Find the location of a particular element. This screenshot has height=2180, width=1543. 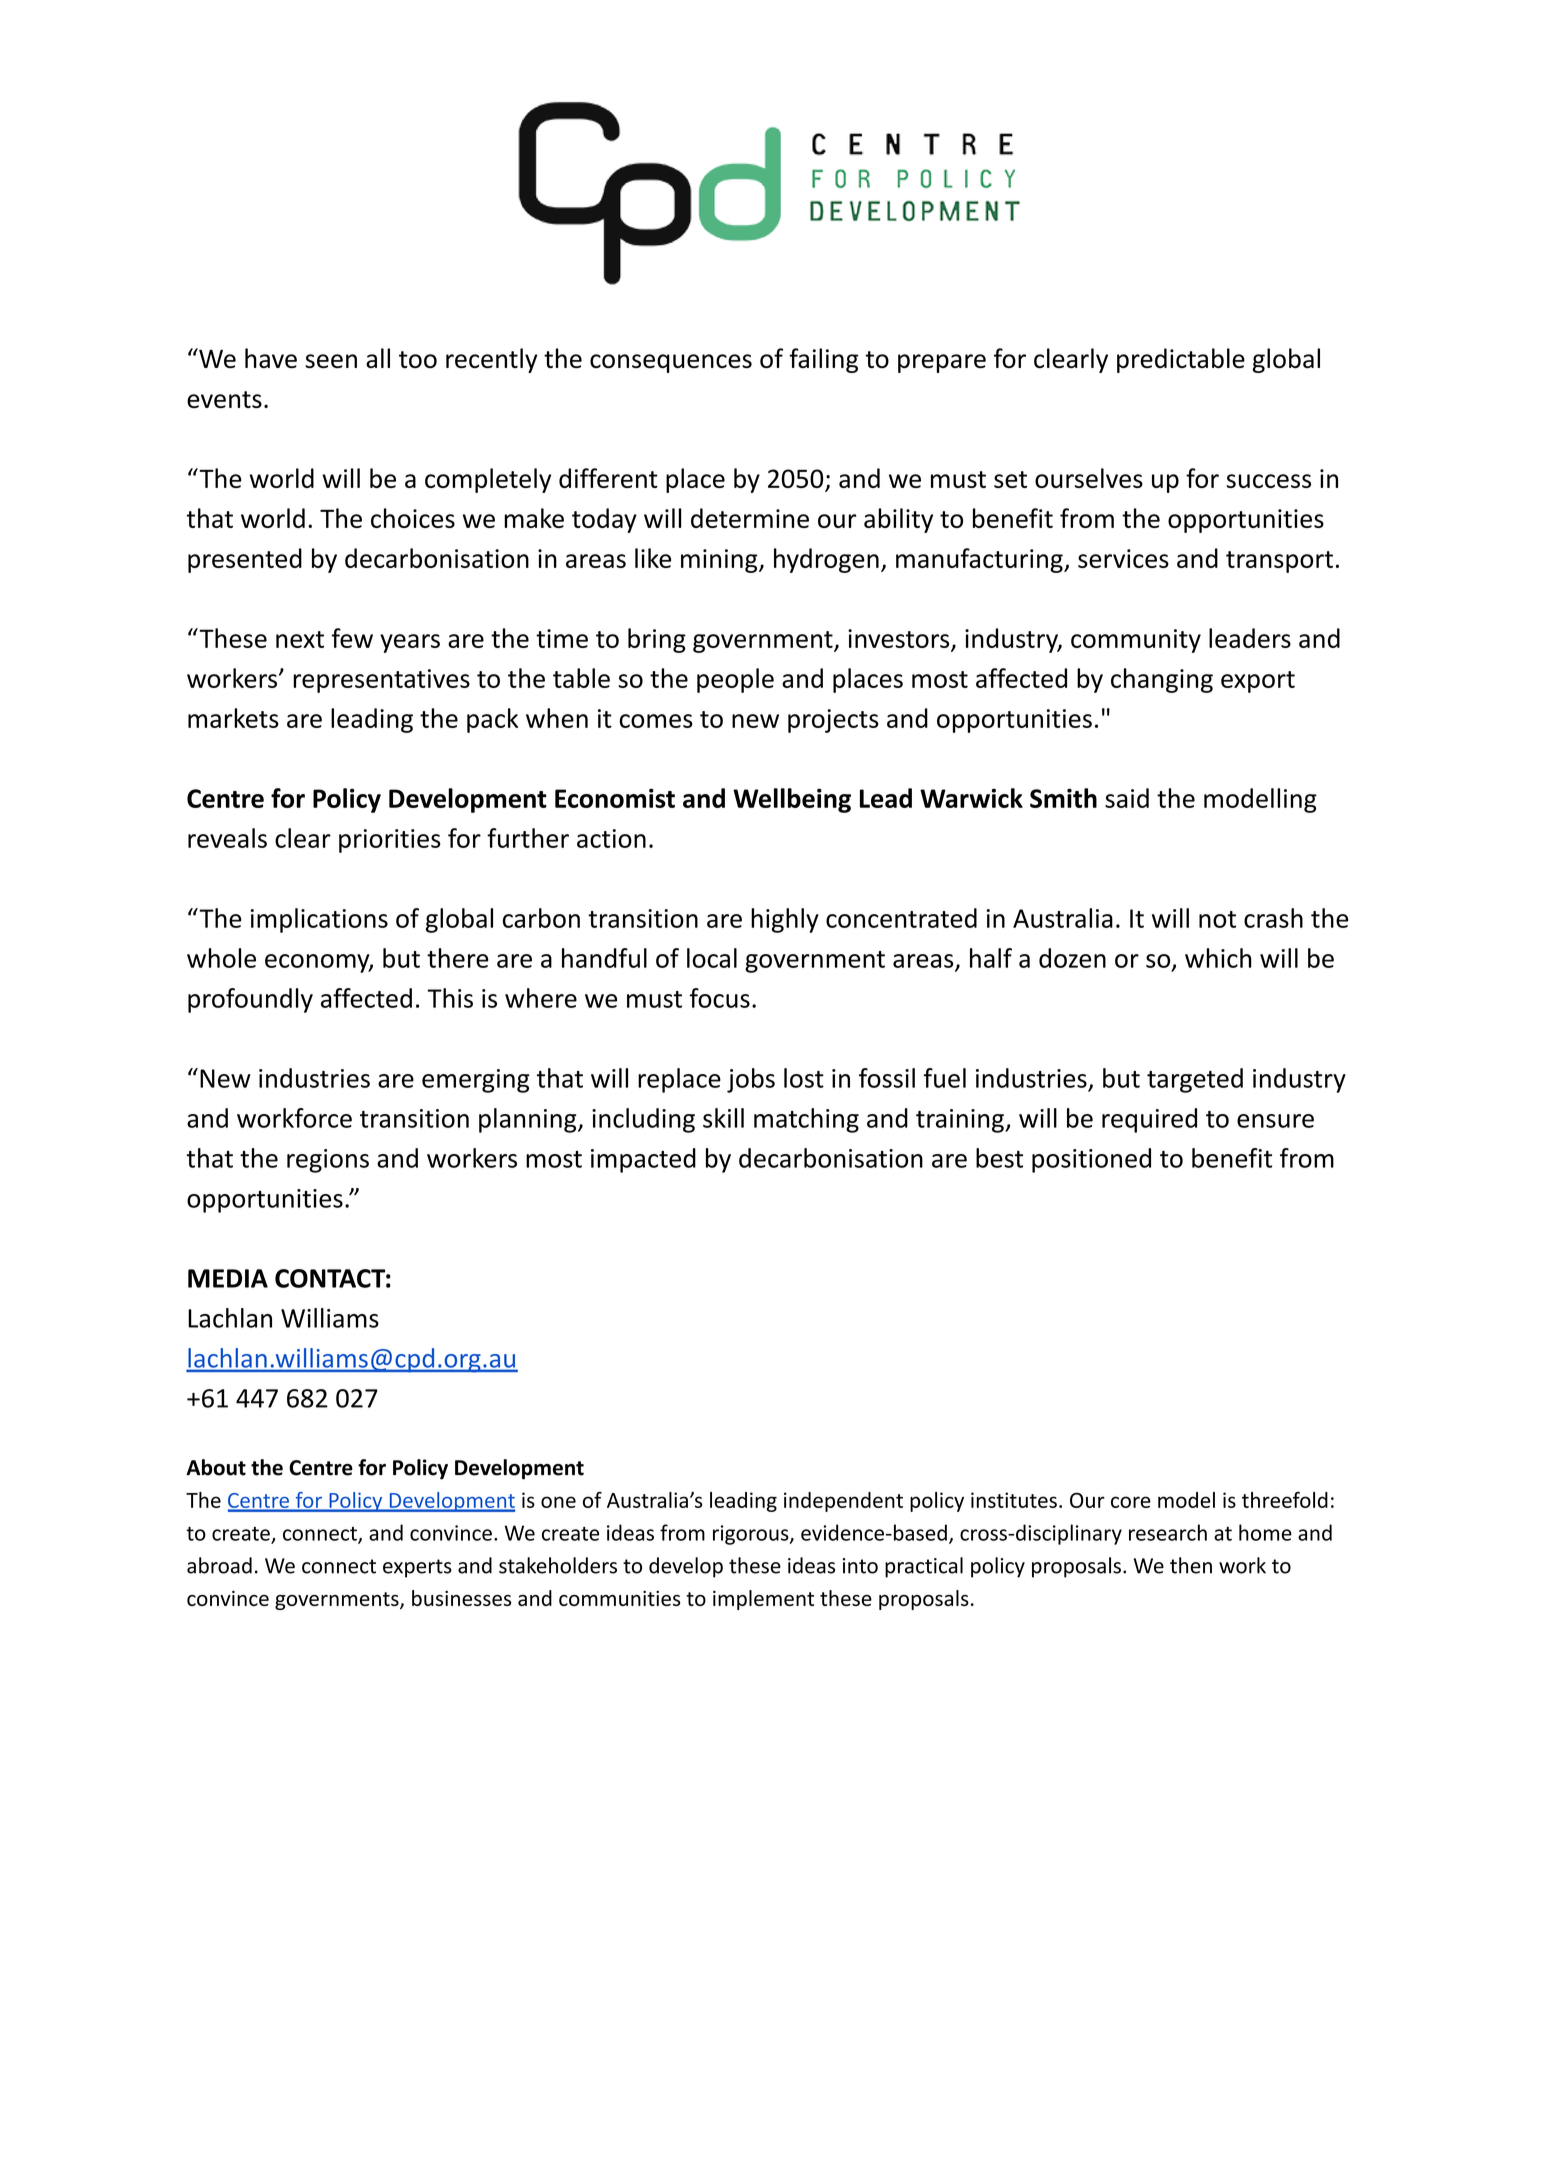

ourselves is located at coordinates (1089, 478).
